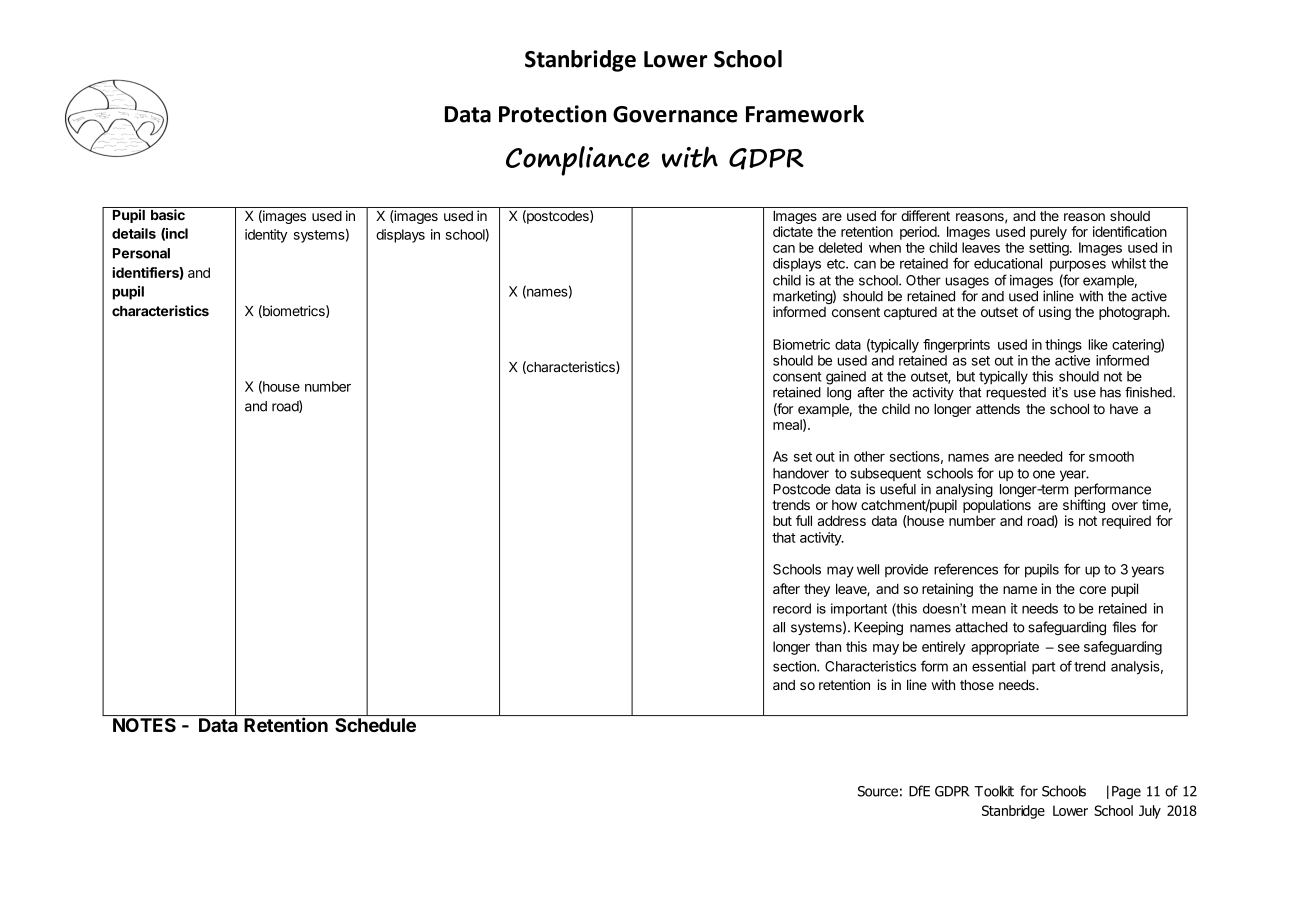 Image resolution: width=1308 pixels, height=924 pixels. Describe the element at coordinates (878, 791) in the screenshot. I see `Source` at that location.
